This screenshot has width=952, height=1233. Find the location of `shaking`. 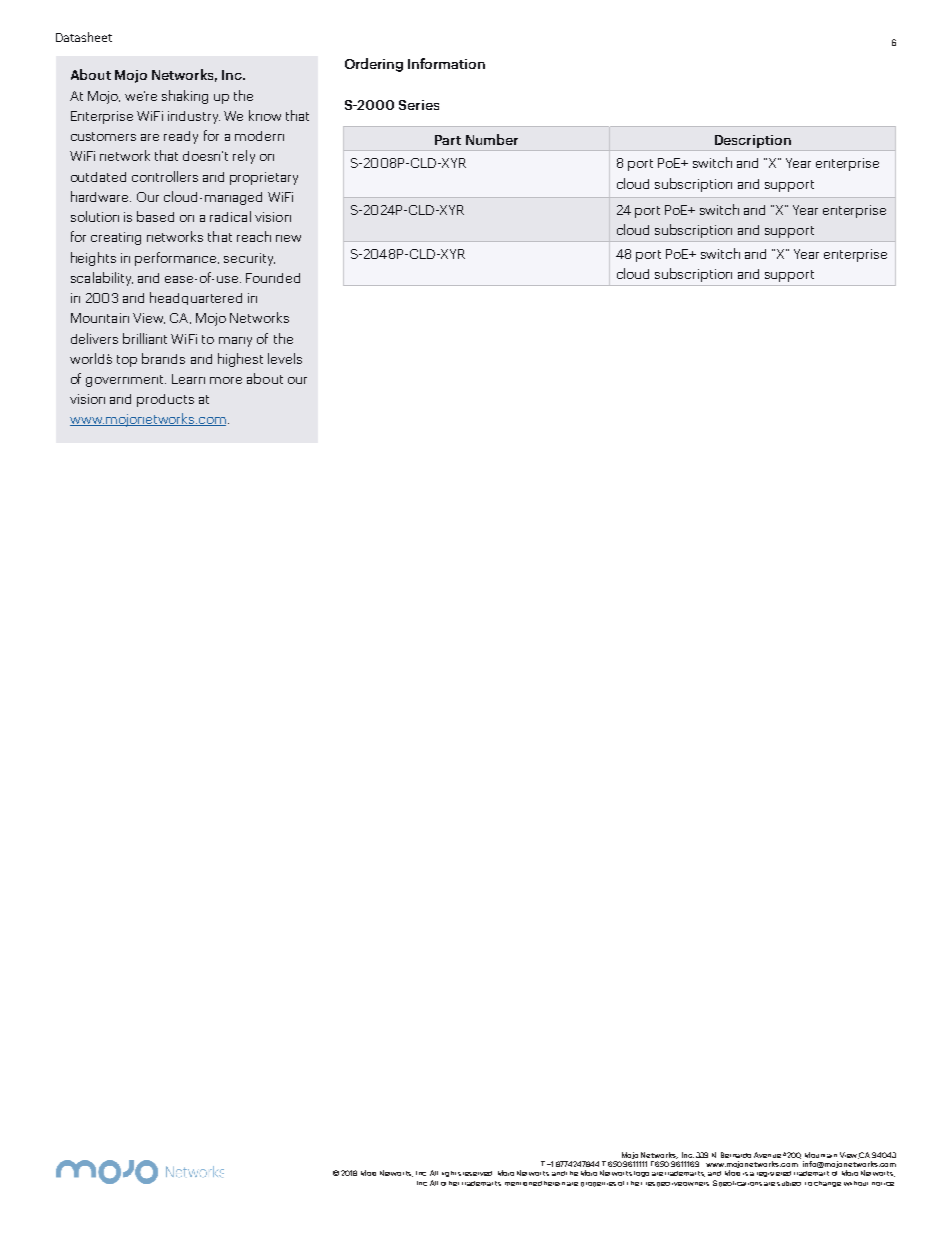

shaking is located at coordinates (185, 97).
